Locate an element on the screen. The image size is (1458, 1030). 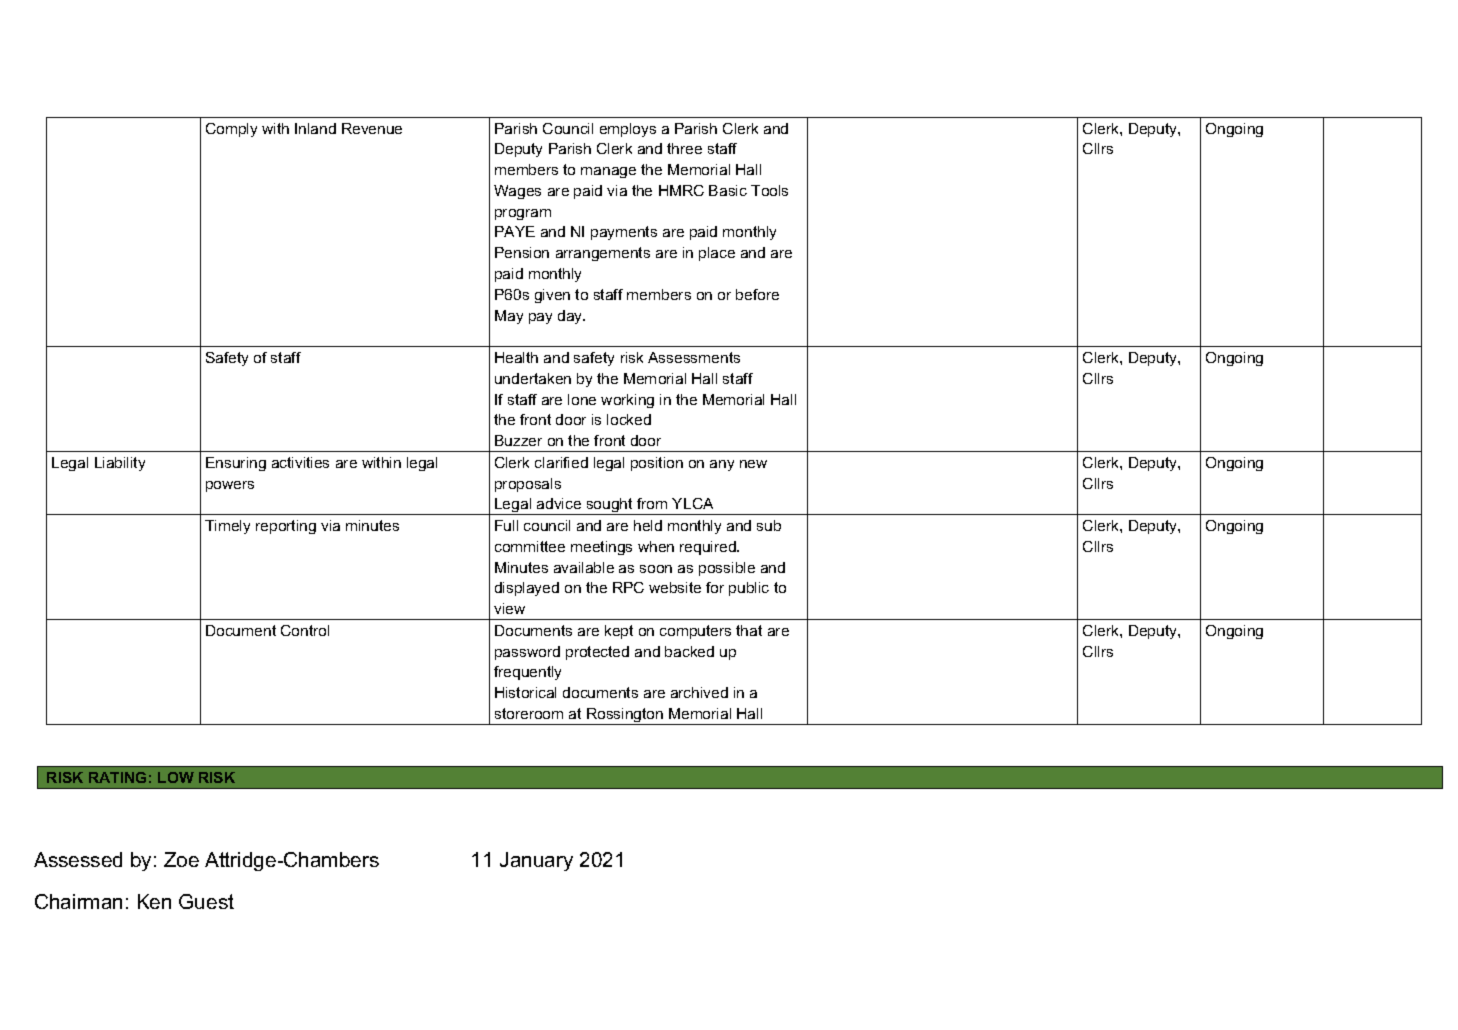
three is located at coordinates (684, 148).
